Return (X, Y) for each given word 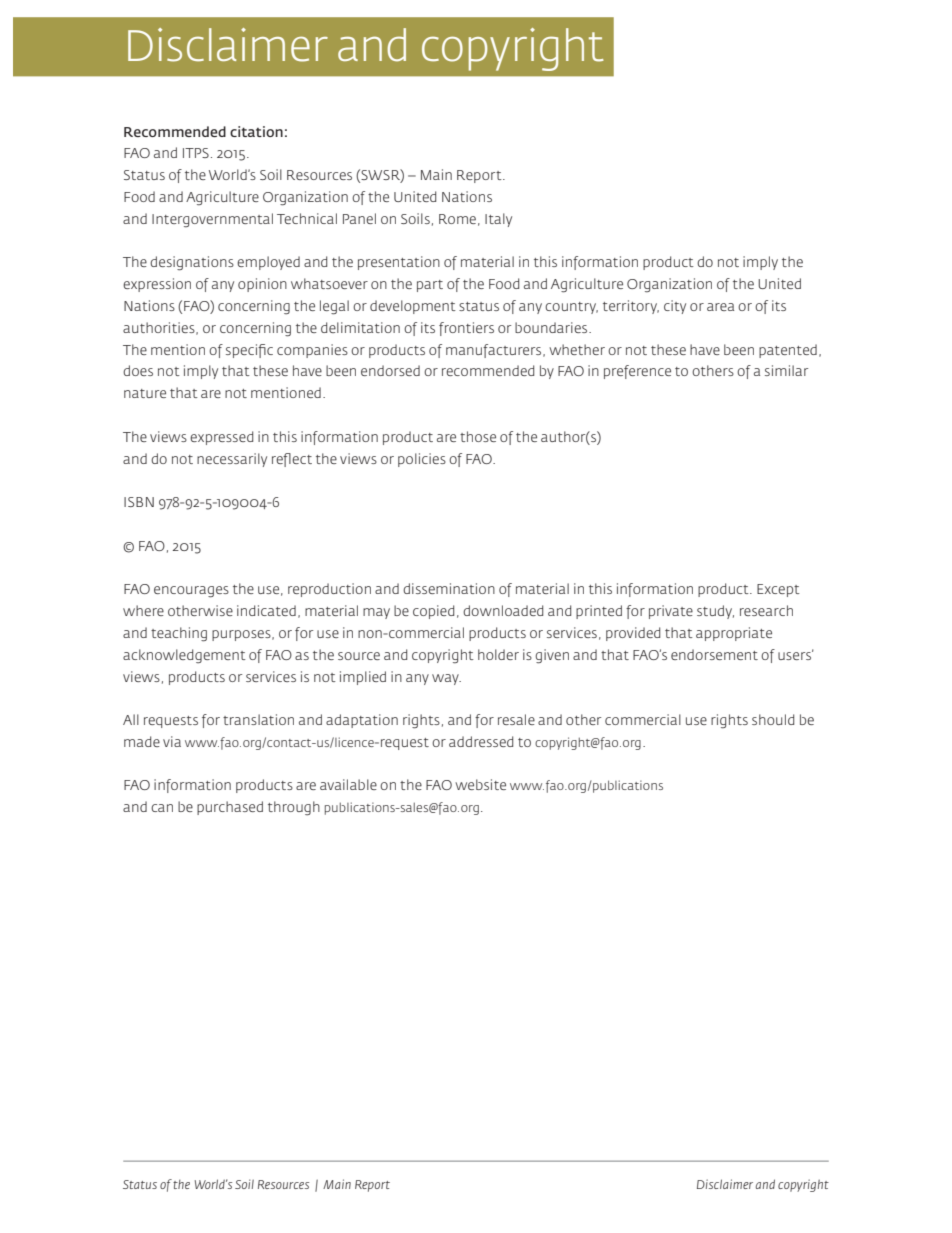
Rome (457, 219)
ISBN (139, 502)
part (430, 286)
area (720, 307)
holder (498, 654)
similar (786, 370)
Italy (498, 220)
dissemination (449, 588)
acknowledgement (184, 656)
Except (778, 590)
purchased (230, 808)
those (478, 436)
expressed (221, 438)
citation (256, 131)
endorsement (714, 654)
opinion (262, 285)
